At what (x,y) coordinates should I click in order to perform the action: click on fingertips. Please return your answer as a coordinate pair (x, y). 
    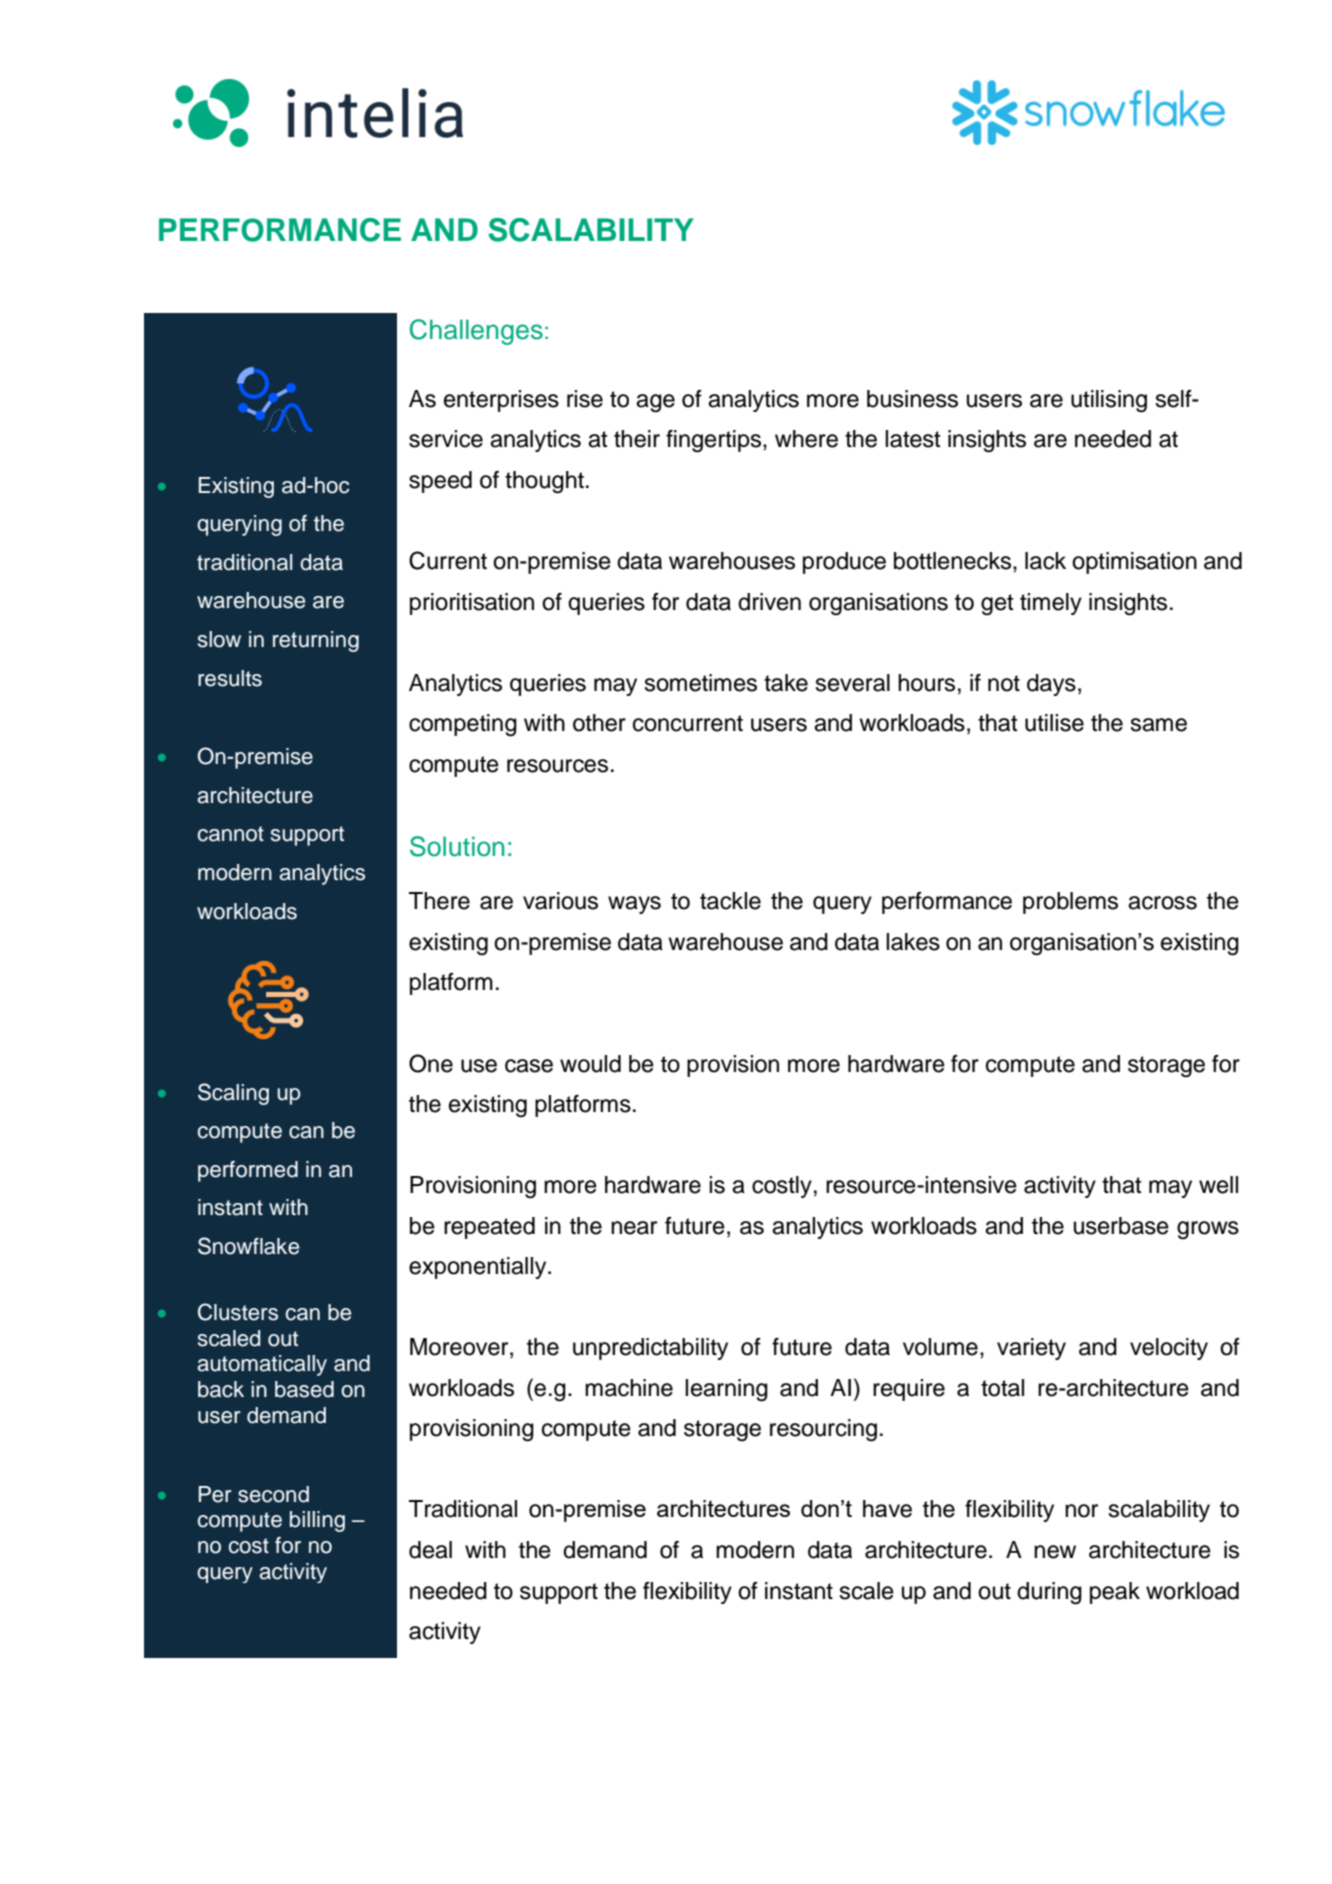
    Looking at the image, I should click on (713, 441).
